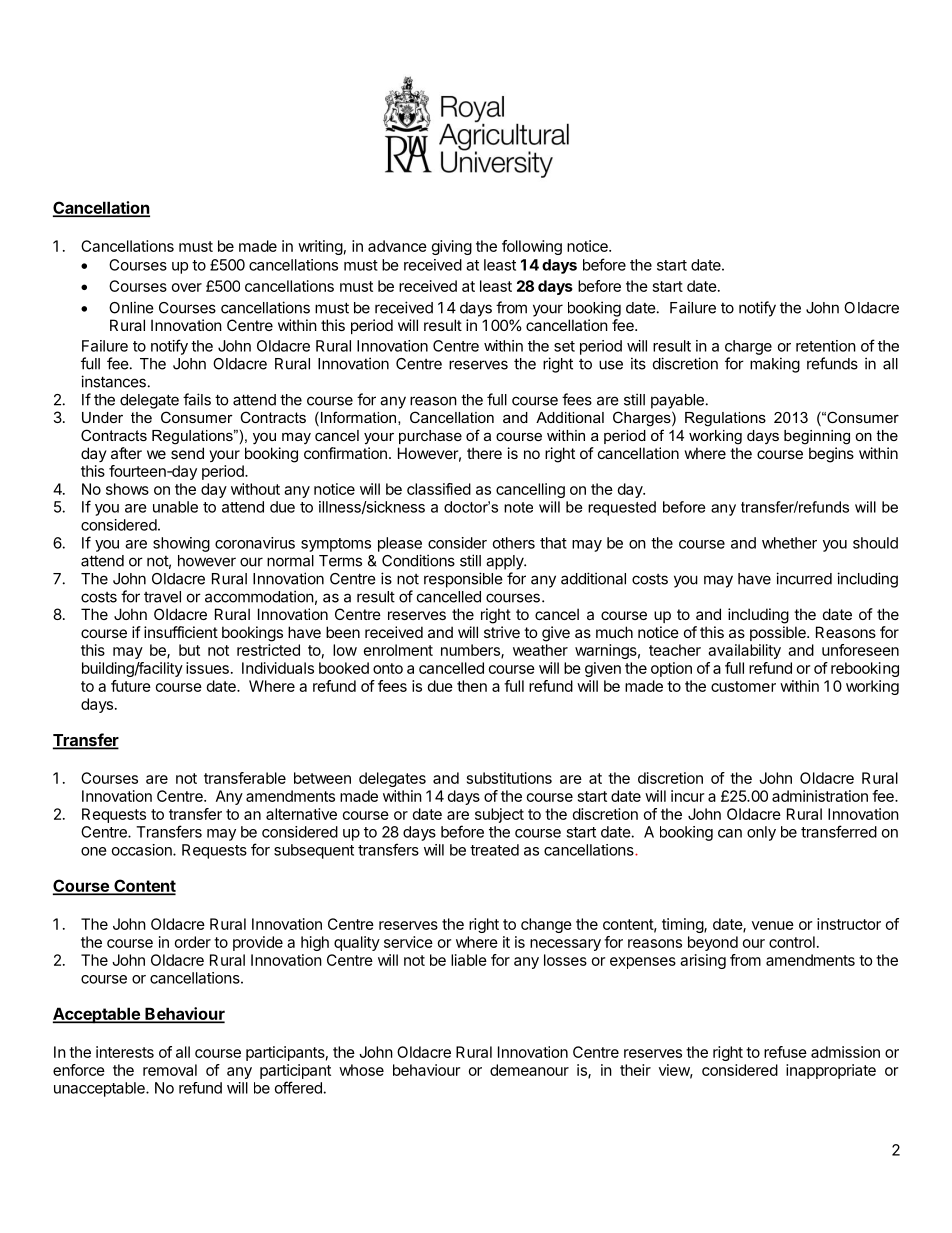 Image resolution: width=952 pixels, height=1233 pixels. I want to click on showing, so click(181, 544).
